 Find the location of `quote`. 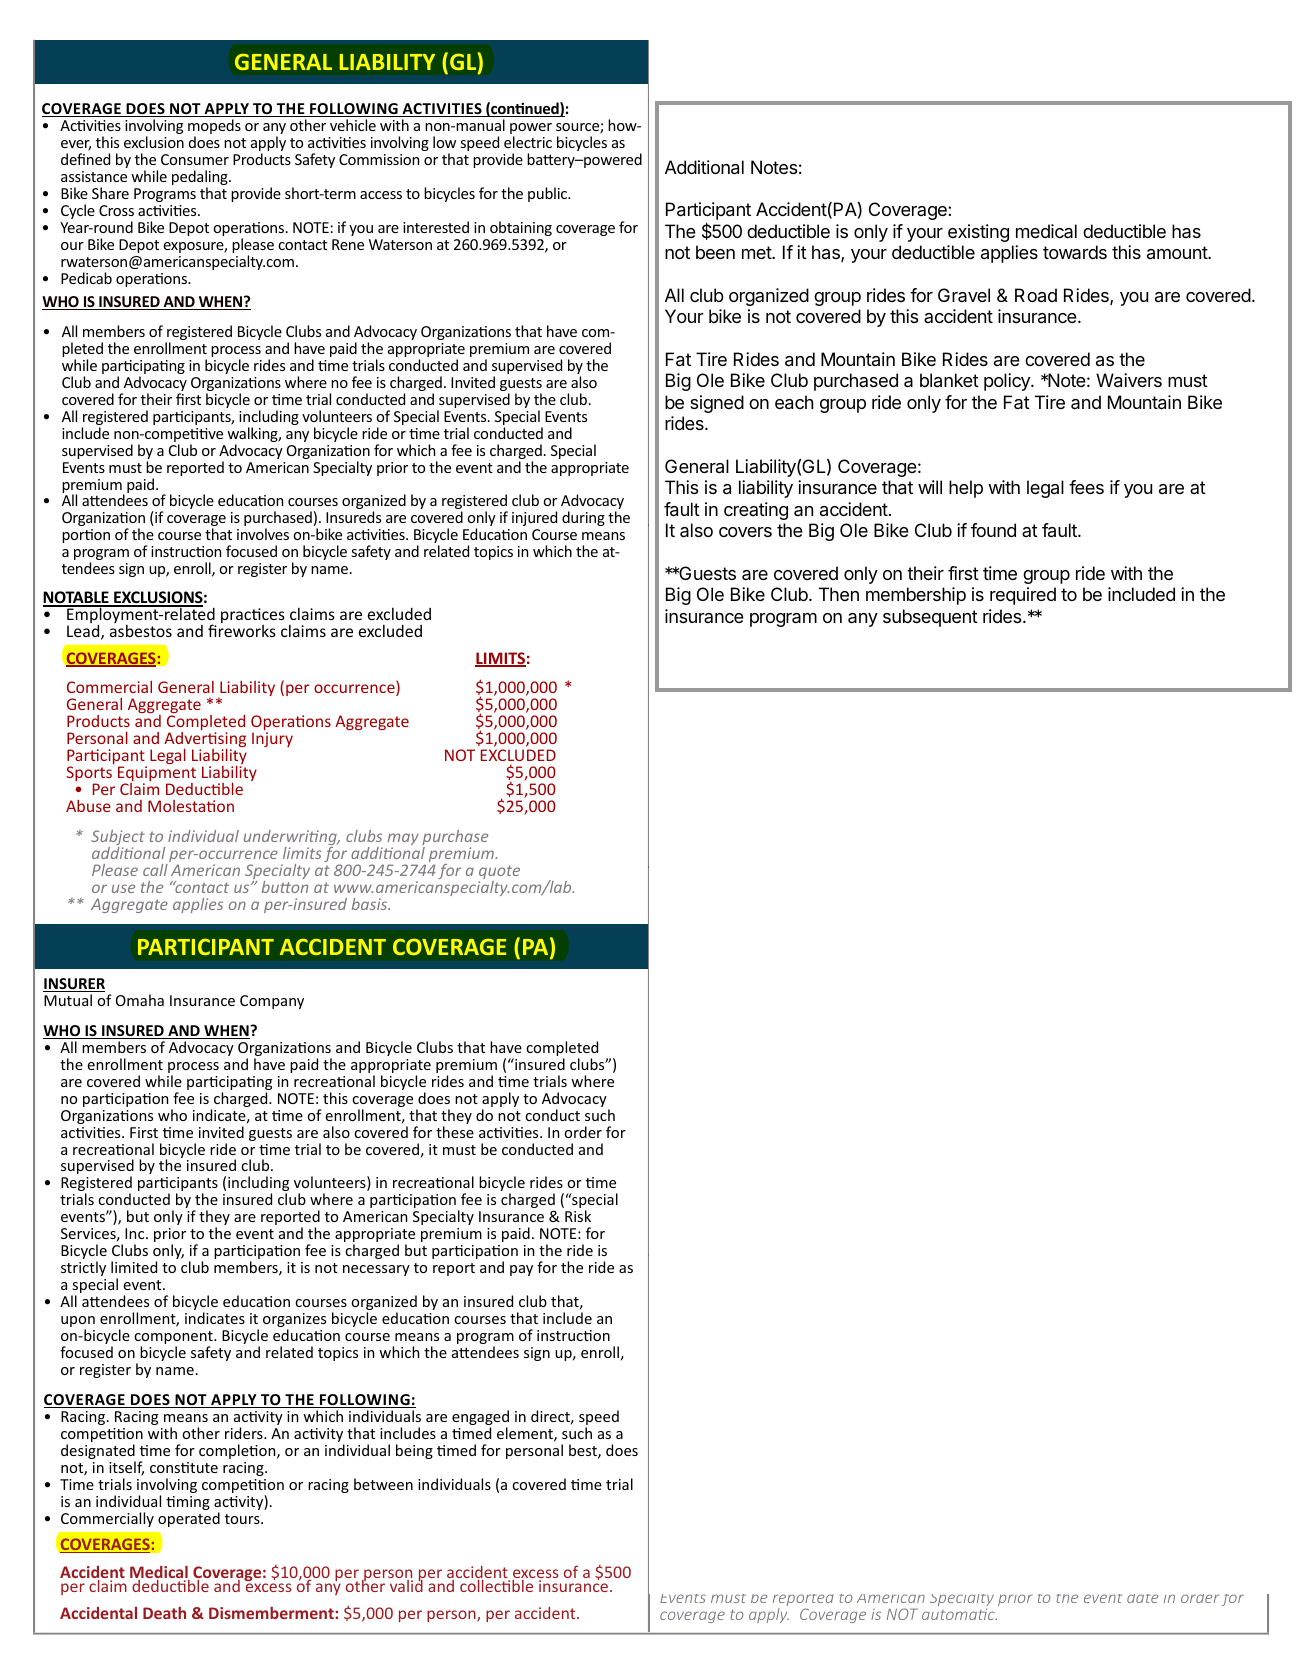

quote is located at coordinates (499, 873).
